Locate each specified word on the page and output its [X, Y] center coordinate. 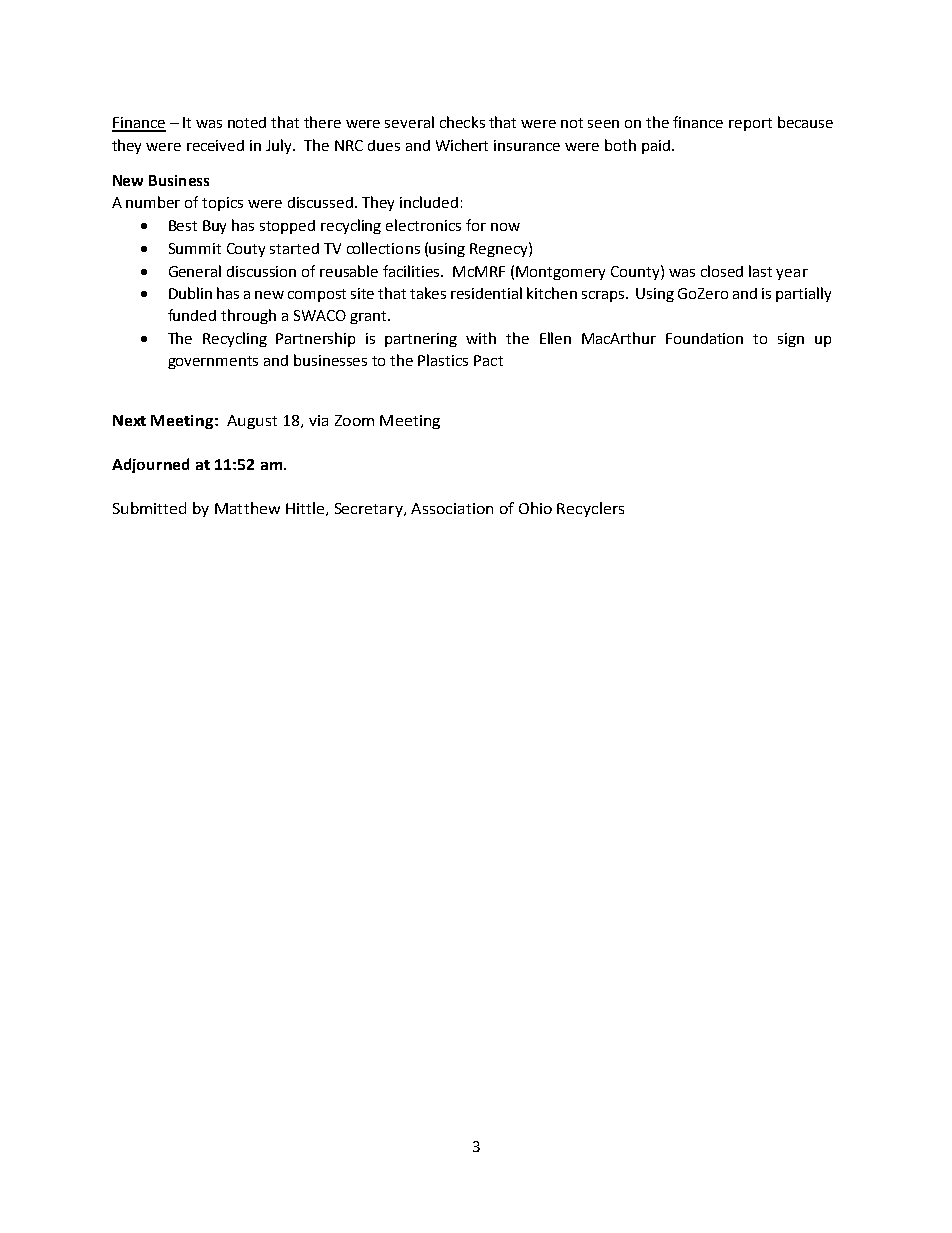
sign [791, 340]
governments [213, 362]
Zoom [354, 420]
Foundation [704, 338]
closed [722, 271]
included [429, 202]
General [195, 271]
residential [486, 293]
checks [462, 122]
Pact [488, 360]
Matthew [247, 508]
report [750, 124]
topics [222, 204]
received [215, 145]
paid [657, 147]
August [252, 422]
